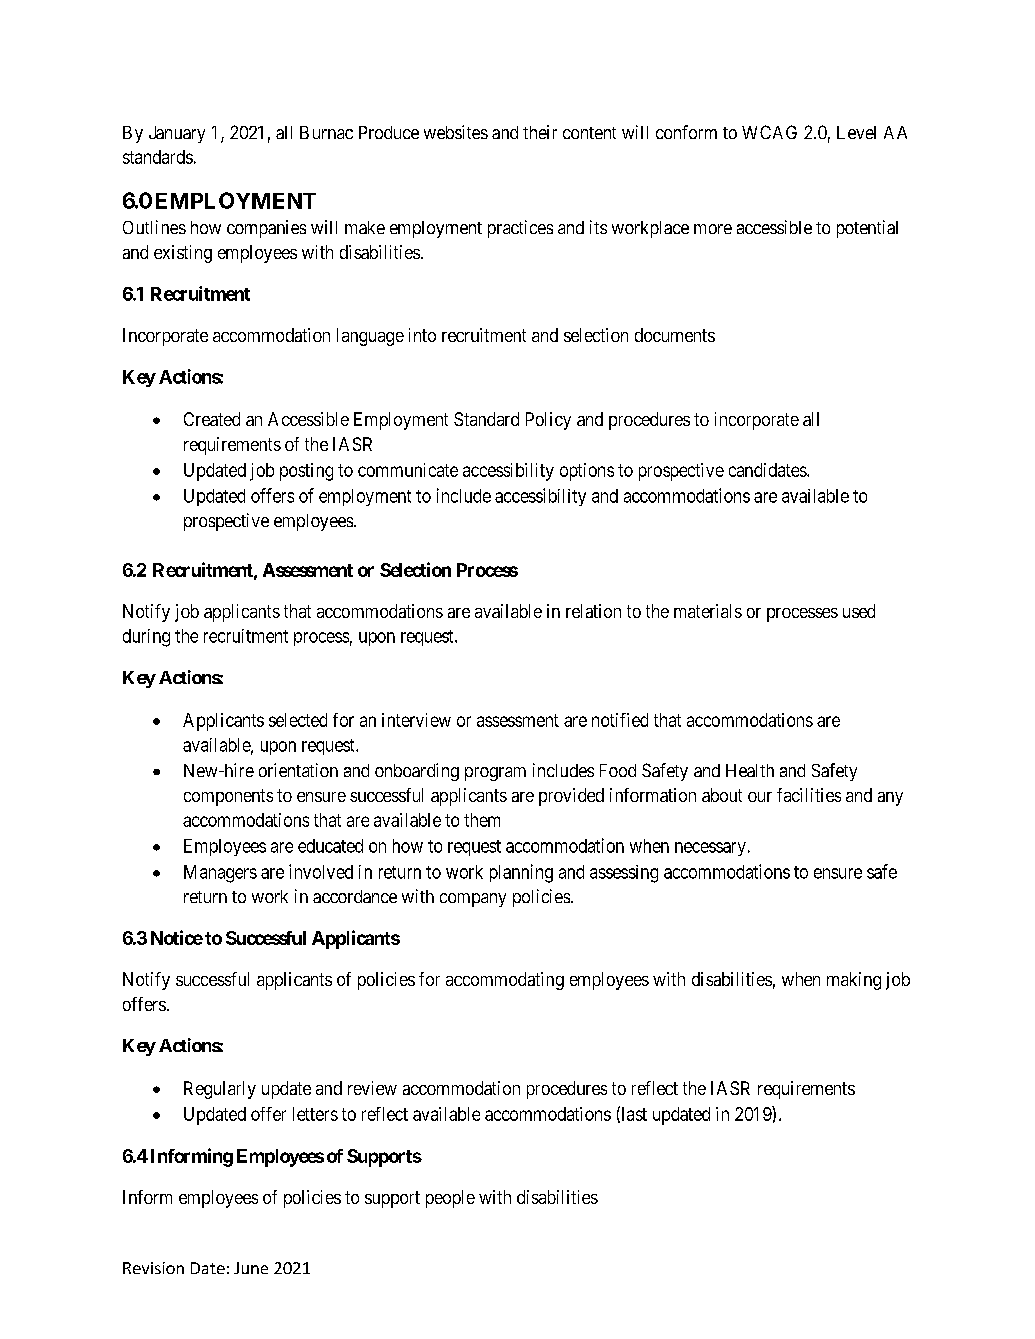 Image resolution: width=1035 pixels, height=1339 pixels. Describe the element at coordinates (251, 1268) in the screenshot. I see `June` at that location.
